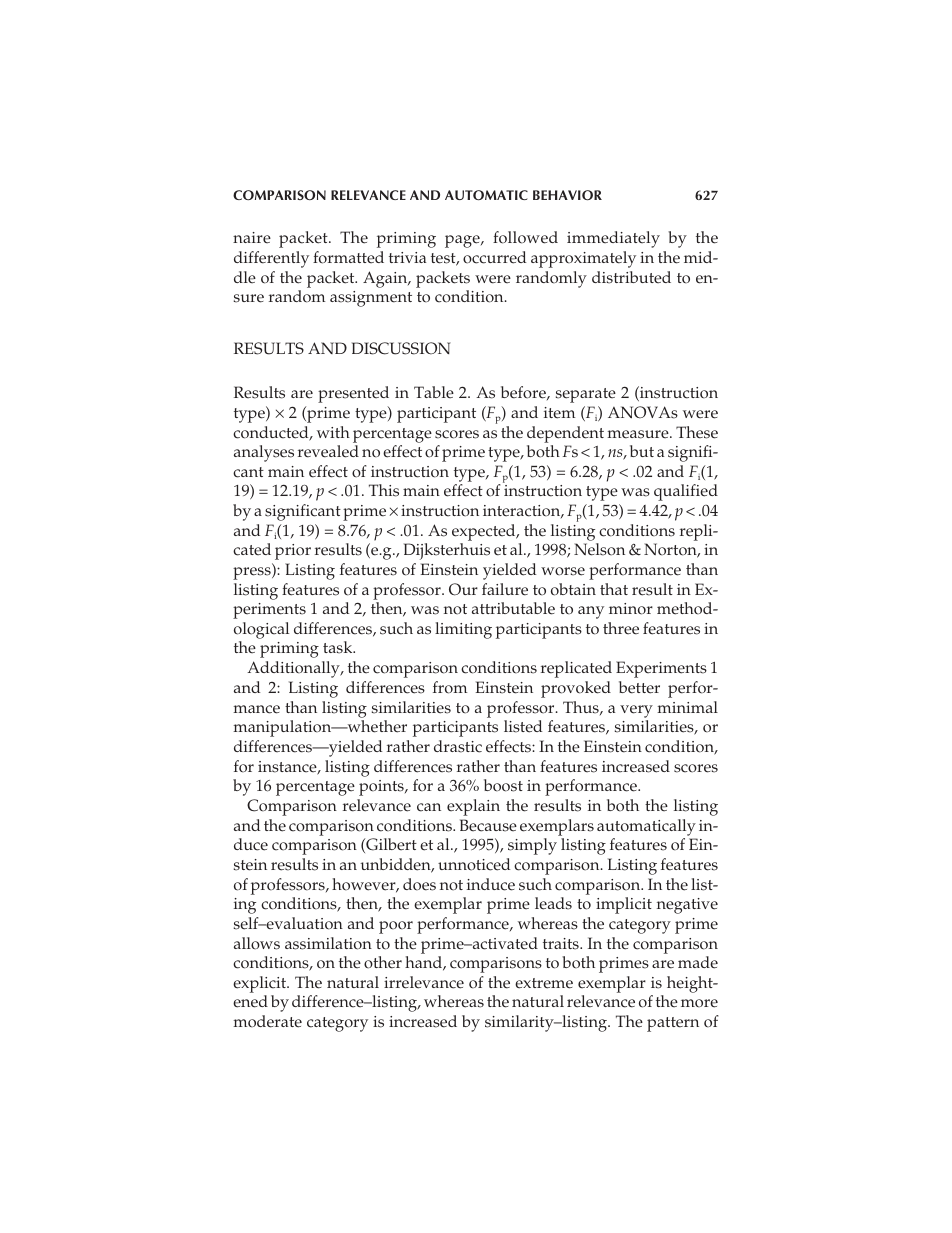 This screenshot has width=952, height=1233. What do you see at coordinates (686, 492) in the screenshot?
I see `qualified` at bounding box center [686, 492].
